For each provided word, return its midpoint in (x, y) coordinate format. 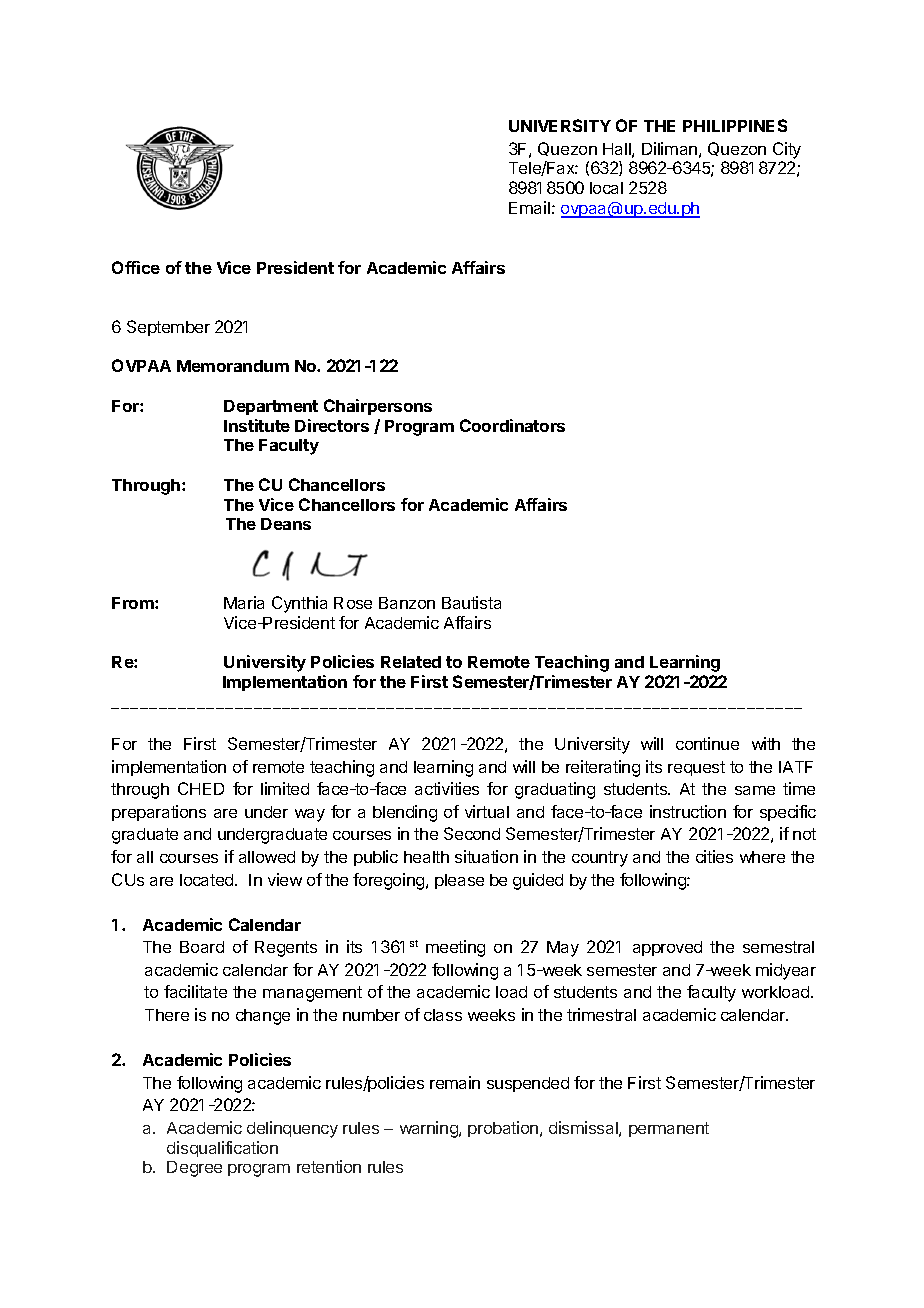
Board (202, 947)
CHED (201, 788)
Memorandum (233, 366)
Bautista (471, 602)
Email (529, 207)
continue (707, 743)
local (606, 188)
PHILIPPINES (735, 125)
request (696, 768)
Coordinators (512, 425)
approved (667, 948)
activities (447, 788)
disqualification (222, 1149)
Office (136, 267)
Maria (244, 602)
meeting (455, 948)
